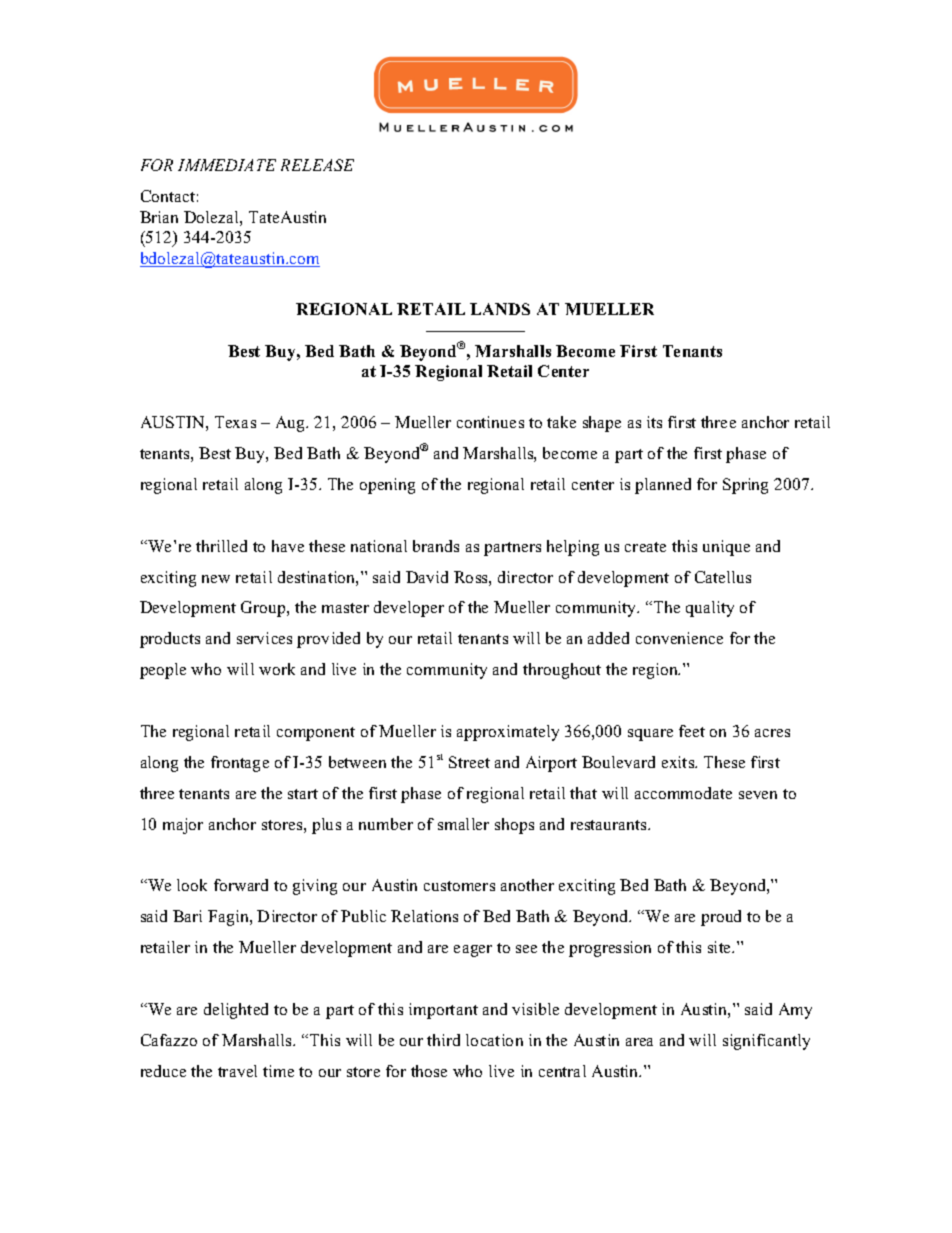  Describe the element at coordinates (745, 486) in the screenshot. I see `Spring` at that location.
